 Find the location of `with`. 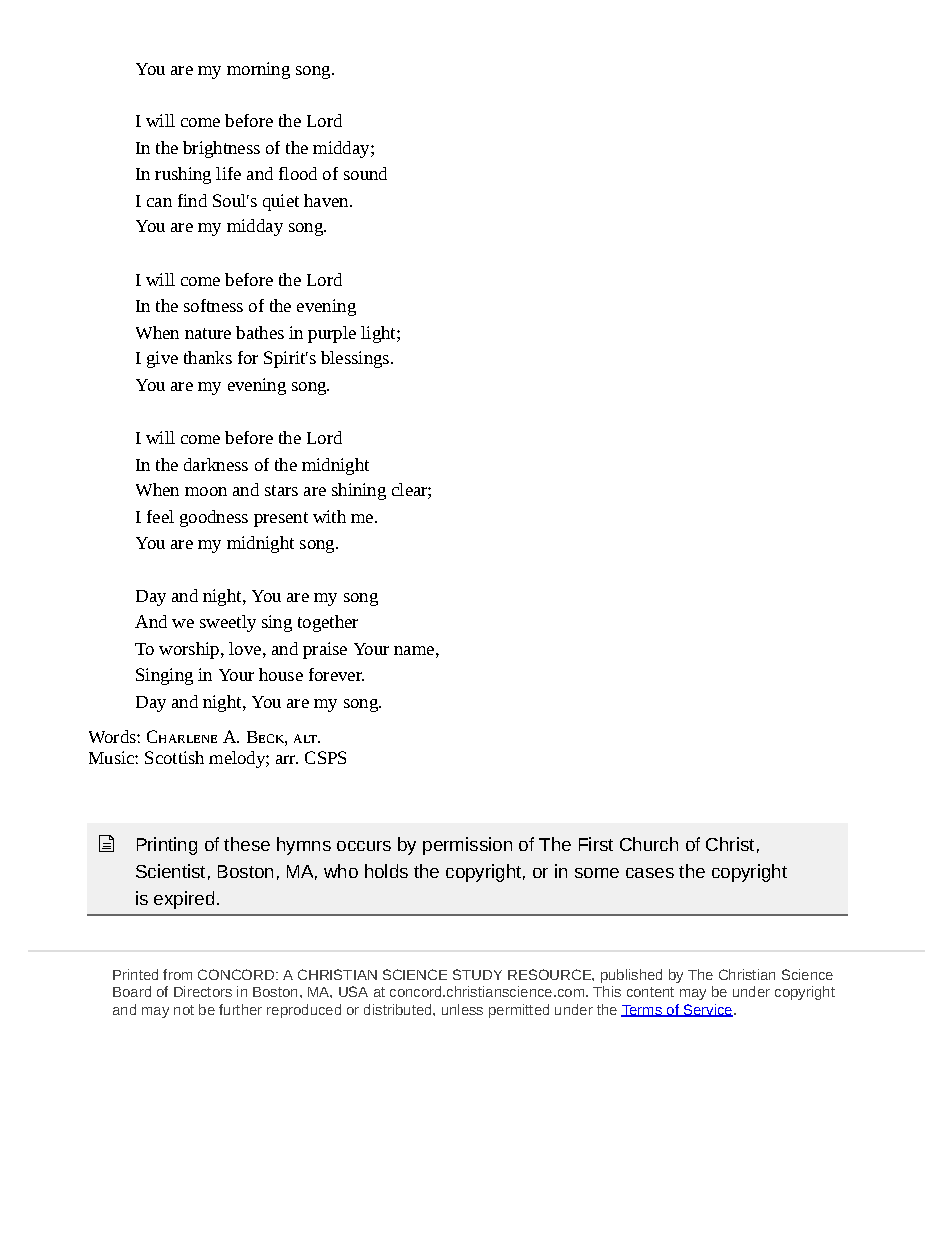

with is located at coordinates (329, 516).
